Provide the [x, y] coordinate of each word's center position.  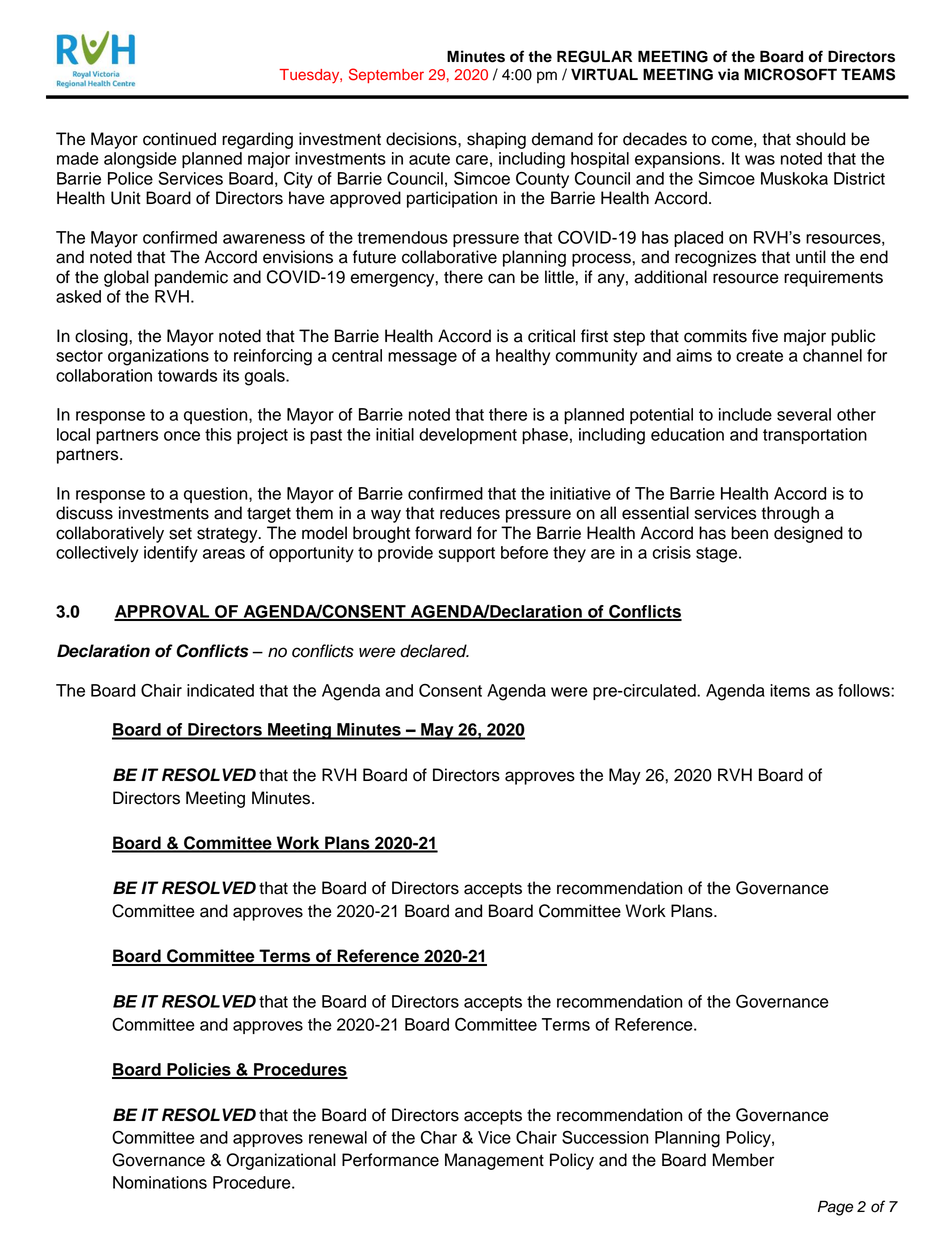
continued [179, 139]
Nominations [160, 1182]
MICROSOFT [790, 74]
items [790, 690]
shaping [496, 140]
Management [494, 1161]
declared [434, 651]
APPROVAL [163, 612]
